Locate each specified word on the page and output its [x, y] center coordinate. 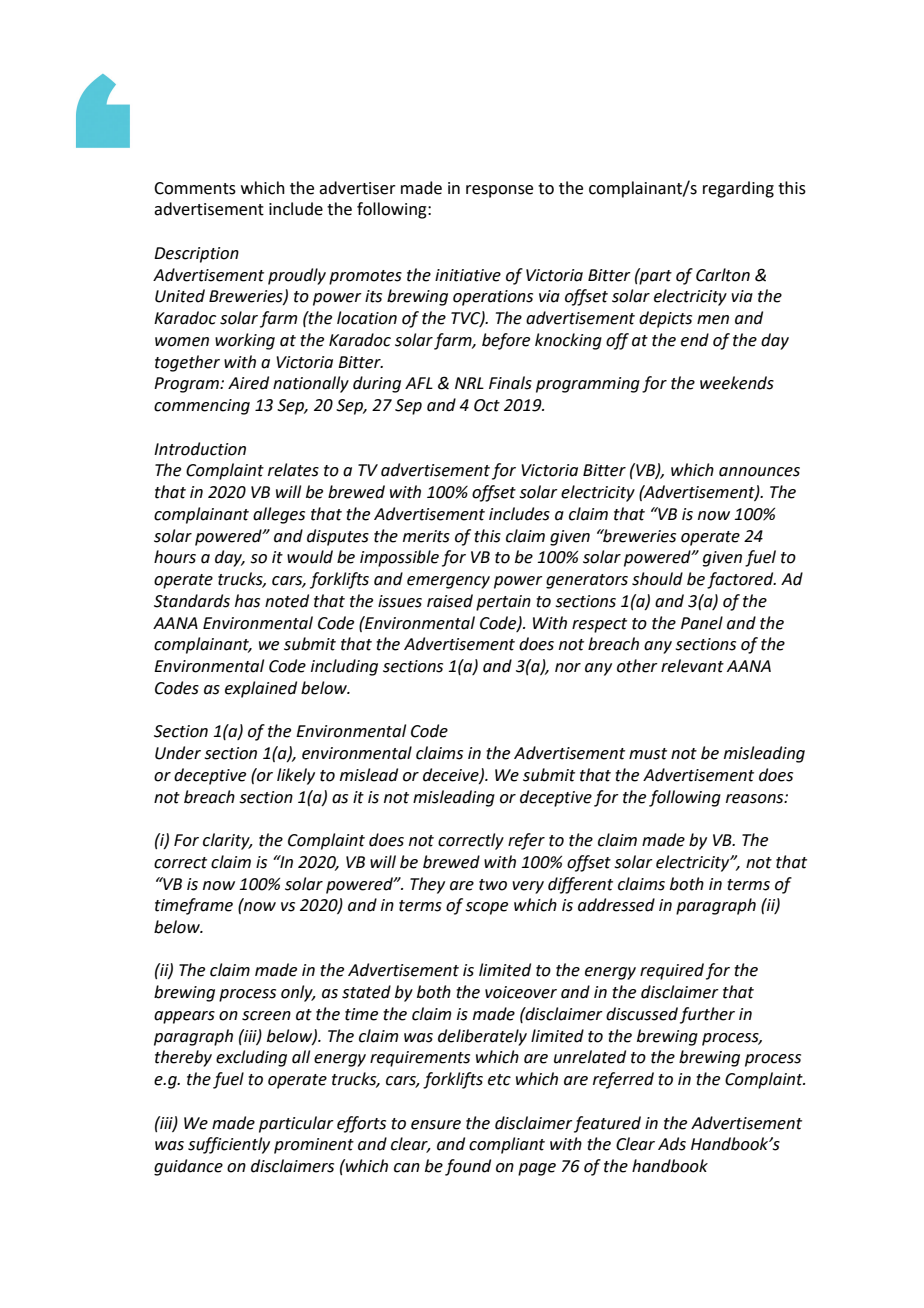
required [672, 971]
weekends [737, 383]
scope [486, 908]
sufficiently [229, 1145]
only [298, 993]
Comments [195, 188]
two [493, 885]
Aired [248, 383]
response [499, 191]
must [648, 754]
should [657, 579]
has [247, 601]
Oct [487, 405]
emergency [448, 582]
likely [296, 776]
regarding [738, 189]
